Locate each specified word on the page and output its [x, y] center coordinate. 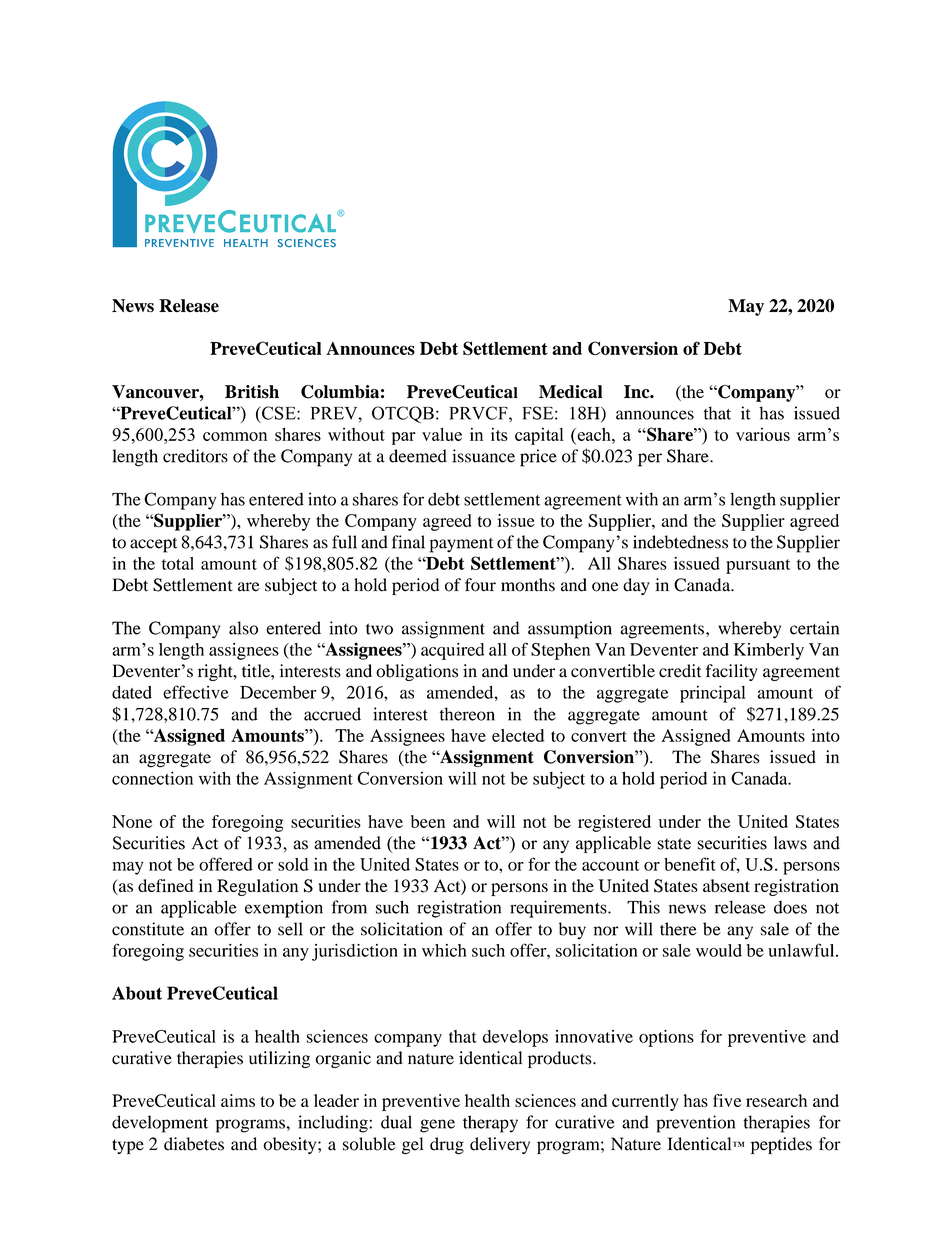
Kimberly [769, 651]
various [763, 434]
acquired [452, 651]
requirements [559, 909]
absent [726, 885]
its [499, 434]
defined [165, 885]
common [235, 436]
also [243, 628]
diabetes [194, 1144]
